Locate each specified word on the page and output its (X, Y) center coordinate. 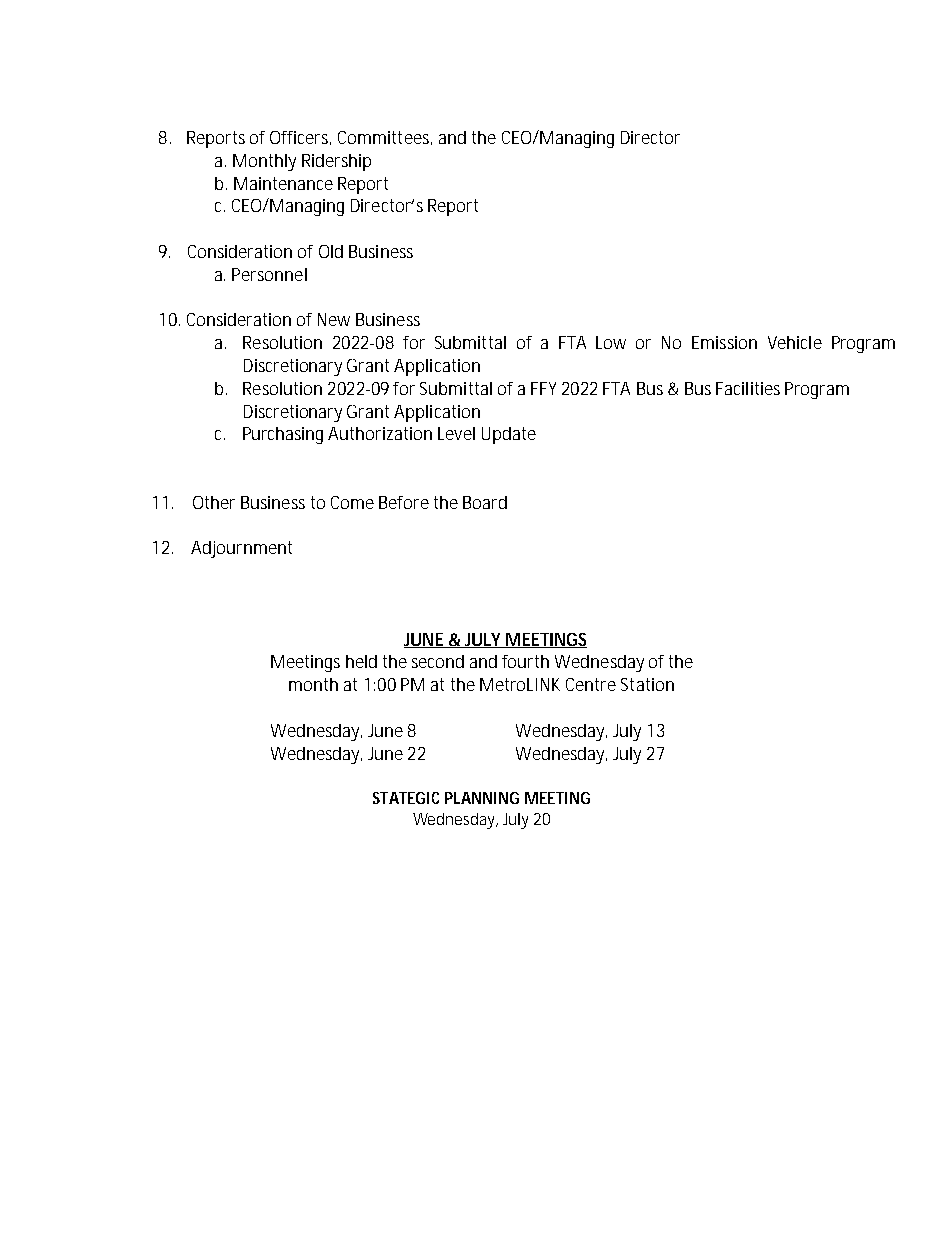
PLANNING (482, 798)
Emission (724, 342)
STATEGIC (406, 798)
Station (647, 684)
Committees (385, 138)
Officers (300, 138)
